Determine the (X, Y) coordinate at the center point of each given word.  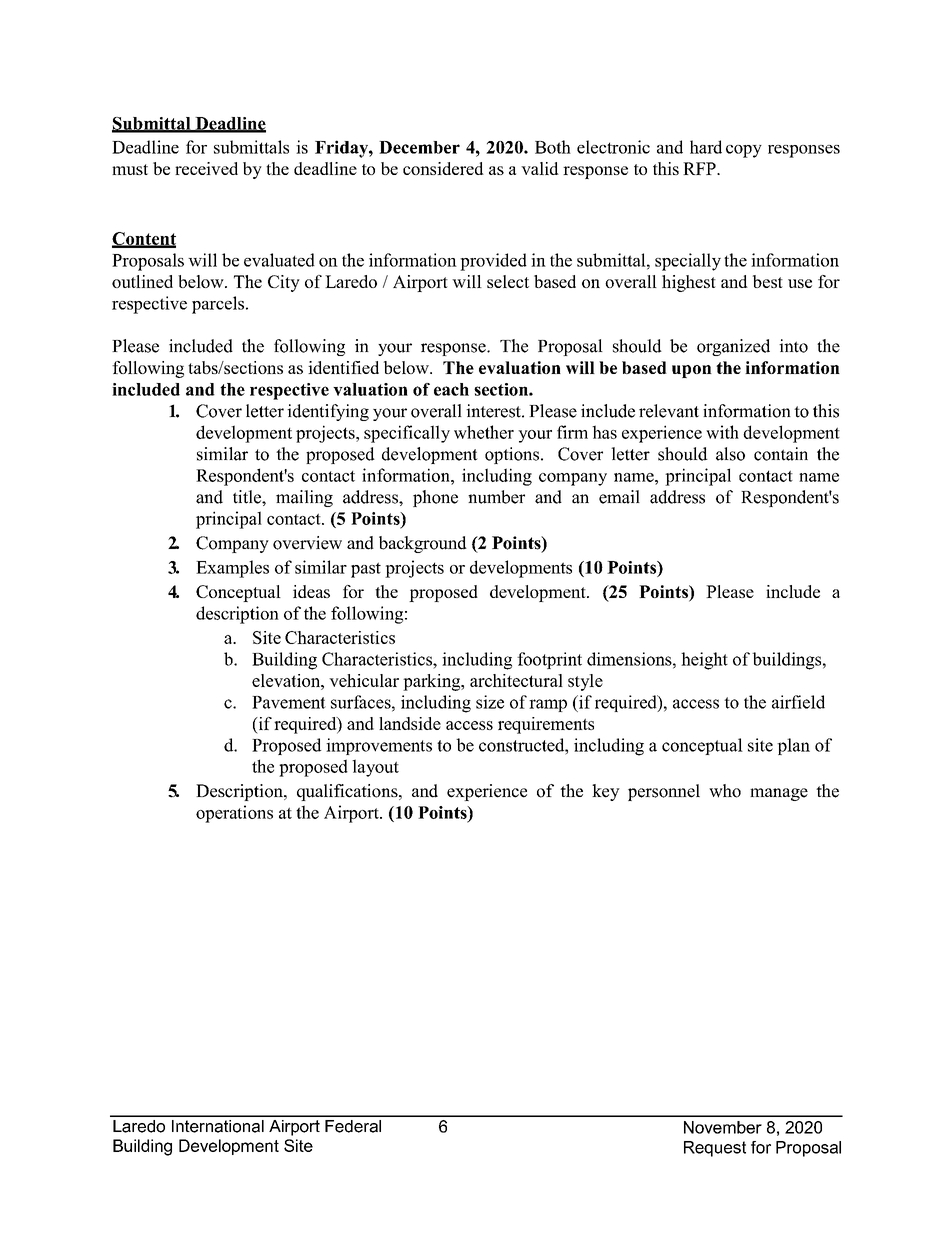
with (722, 432)
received (206, 168)
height (704, 661)
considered (443, 168)
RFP (700, 168)
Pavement (289, 702)
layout (375, 768)
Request (715, 1149)
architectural (516, 680)
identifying (328, 412)
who (725, 791)
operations (234, 814)
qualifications (348, 792)
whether (484, 432)
